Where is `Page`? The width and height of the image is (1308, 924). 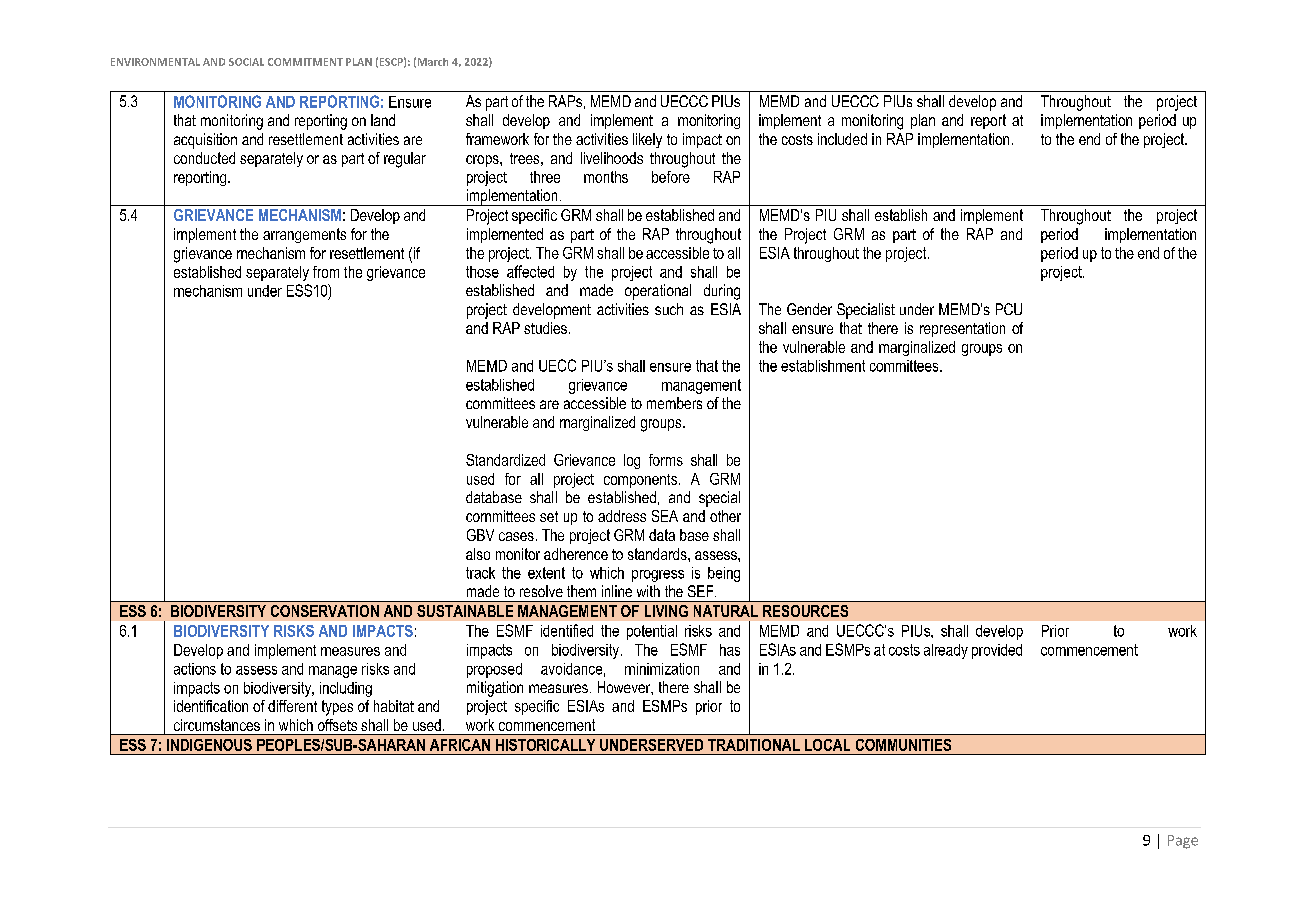
Page is located at coordinates (1183, 842).
